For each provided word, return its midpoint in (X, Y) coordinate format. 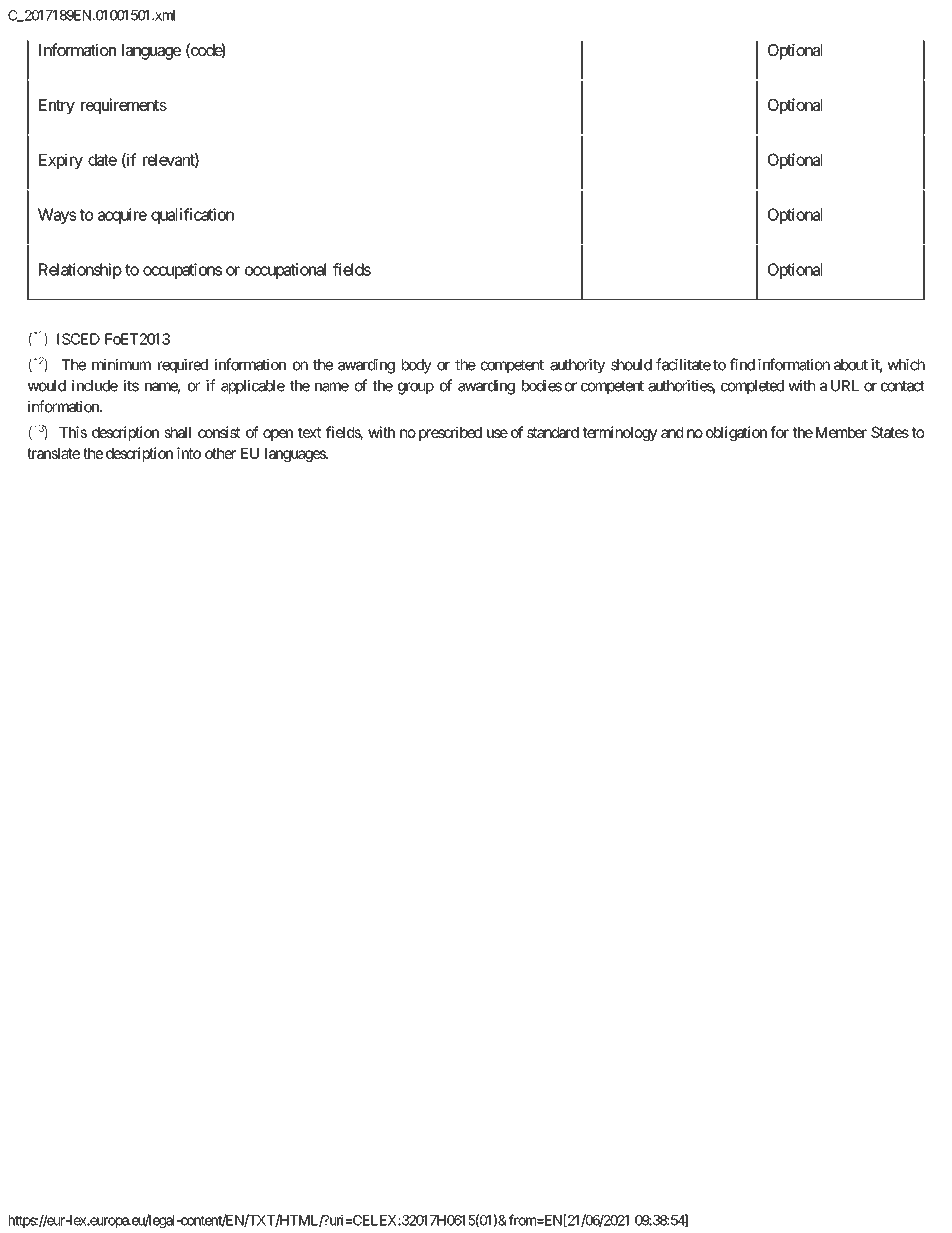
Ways (57, 216)
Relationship (80, 271)
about (851, 365)
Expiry (61, 161)
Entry (57, 107)
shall (177, 432)
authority (577, 366)
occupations (182, 271)
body (417, 366)
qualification (192, 216)
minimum (121, 364)
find (742, 364)
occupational (285, 271)
